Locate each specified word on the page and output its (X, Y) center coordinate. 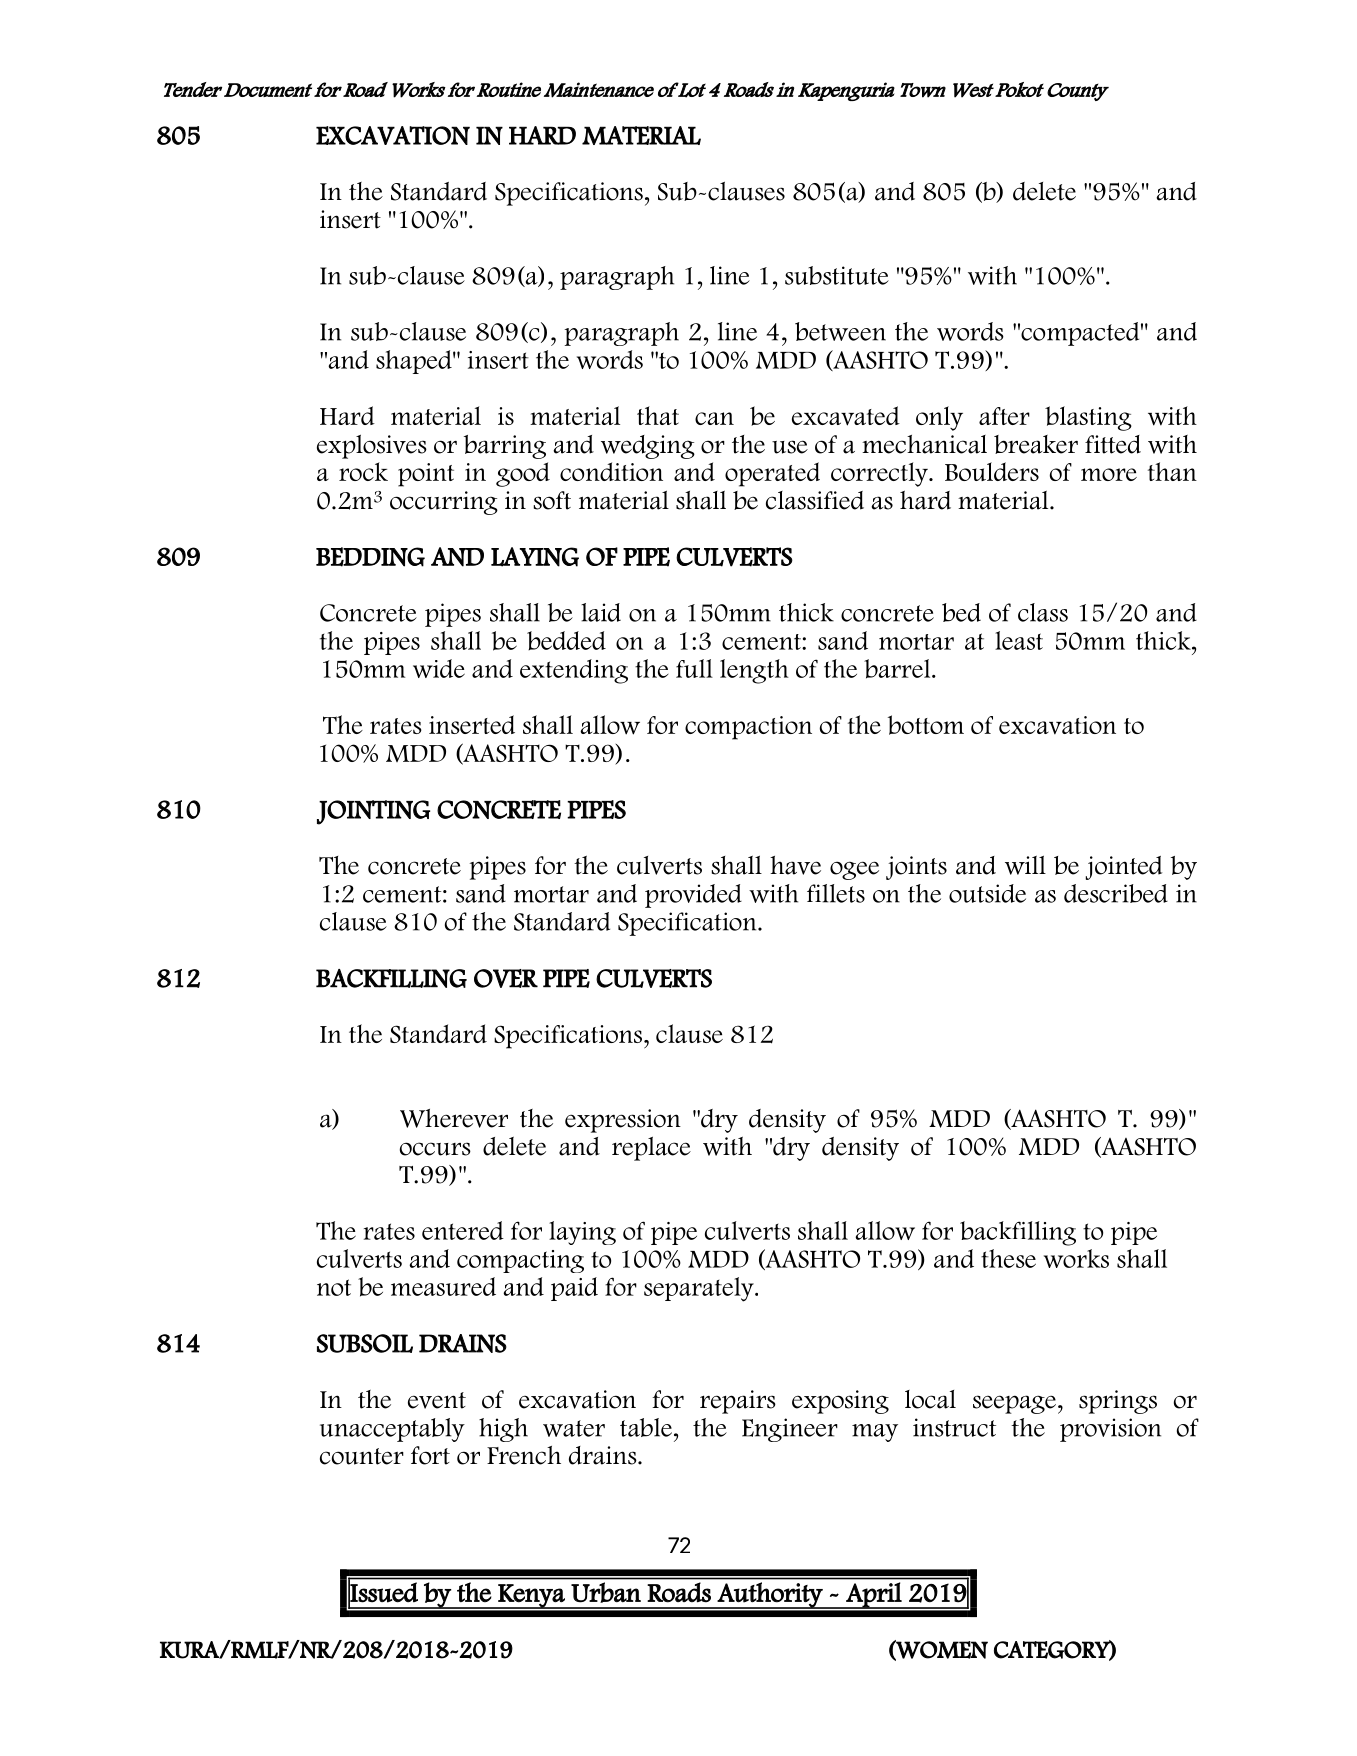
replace (651, 1149)
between (840, 331)
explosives (372, 447)
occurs (435, 1149)
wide (439, 668)
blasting (1088, 418)
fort (430, 1455)
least (1019, 640)
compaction (748, 728)
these (1008, 1258)
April (874, 1595)
